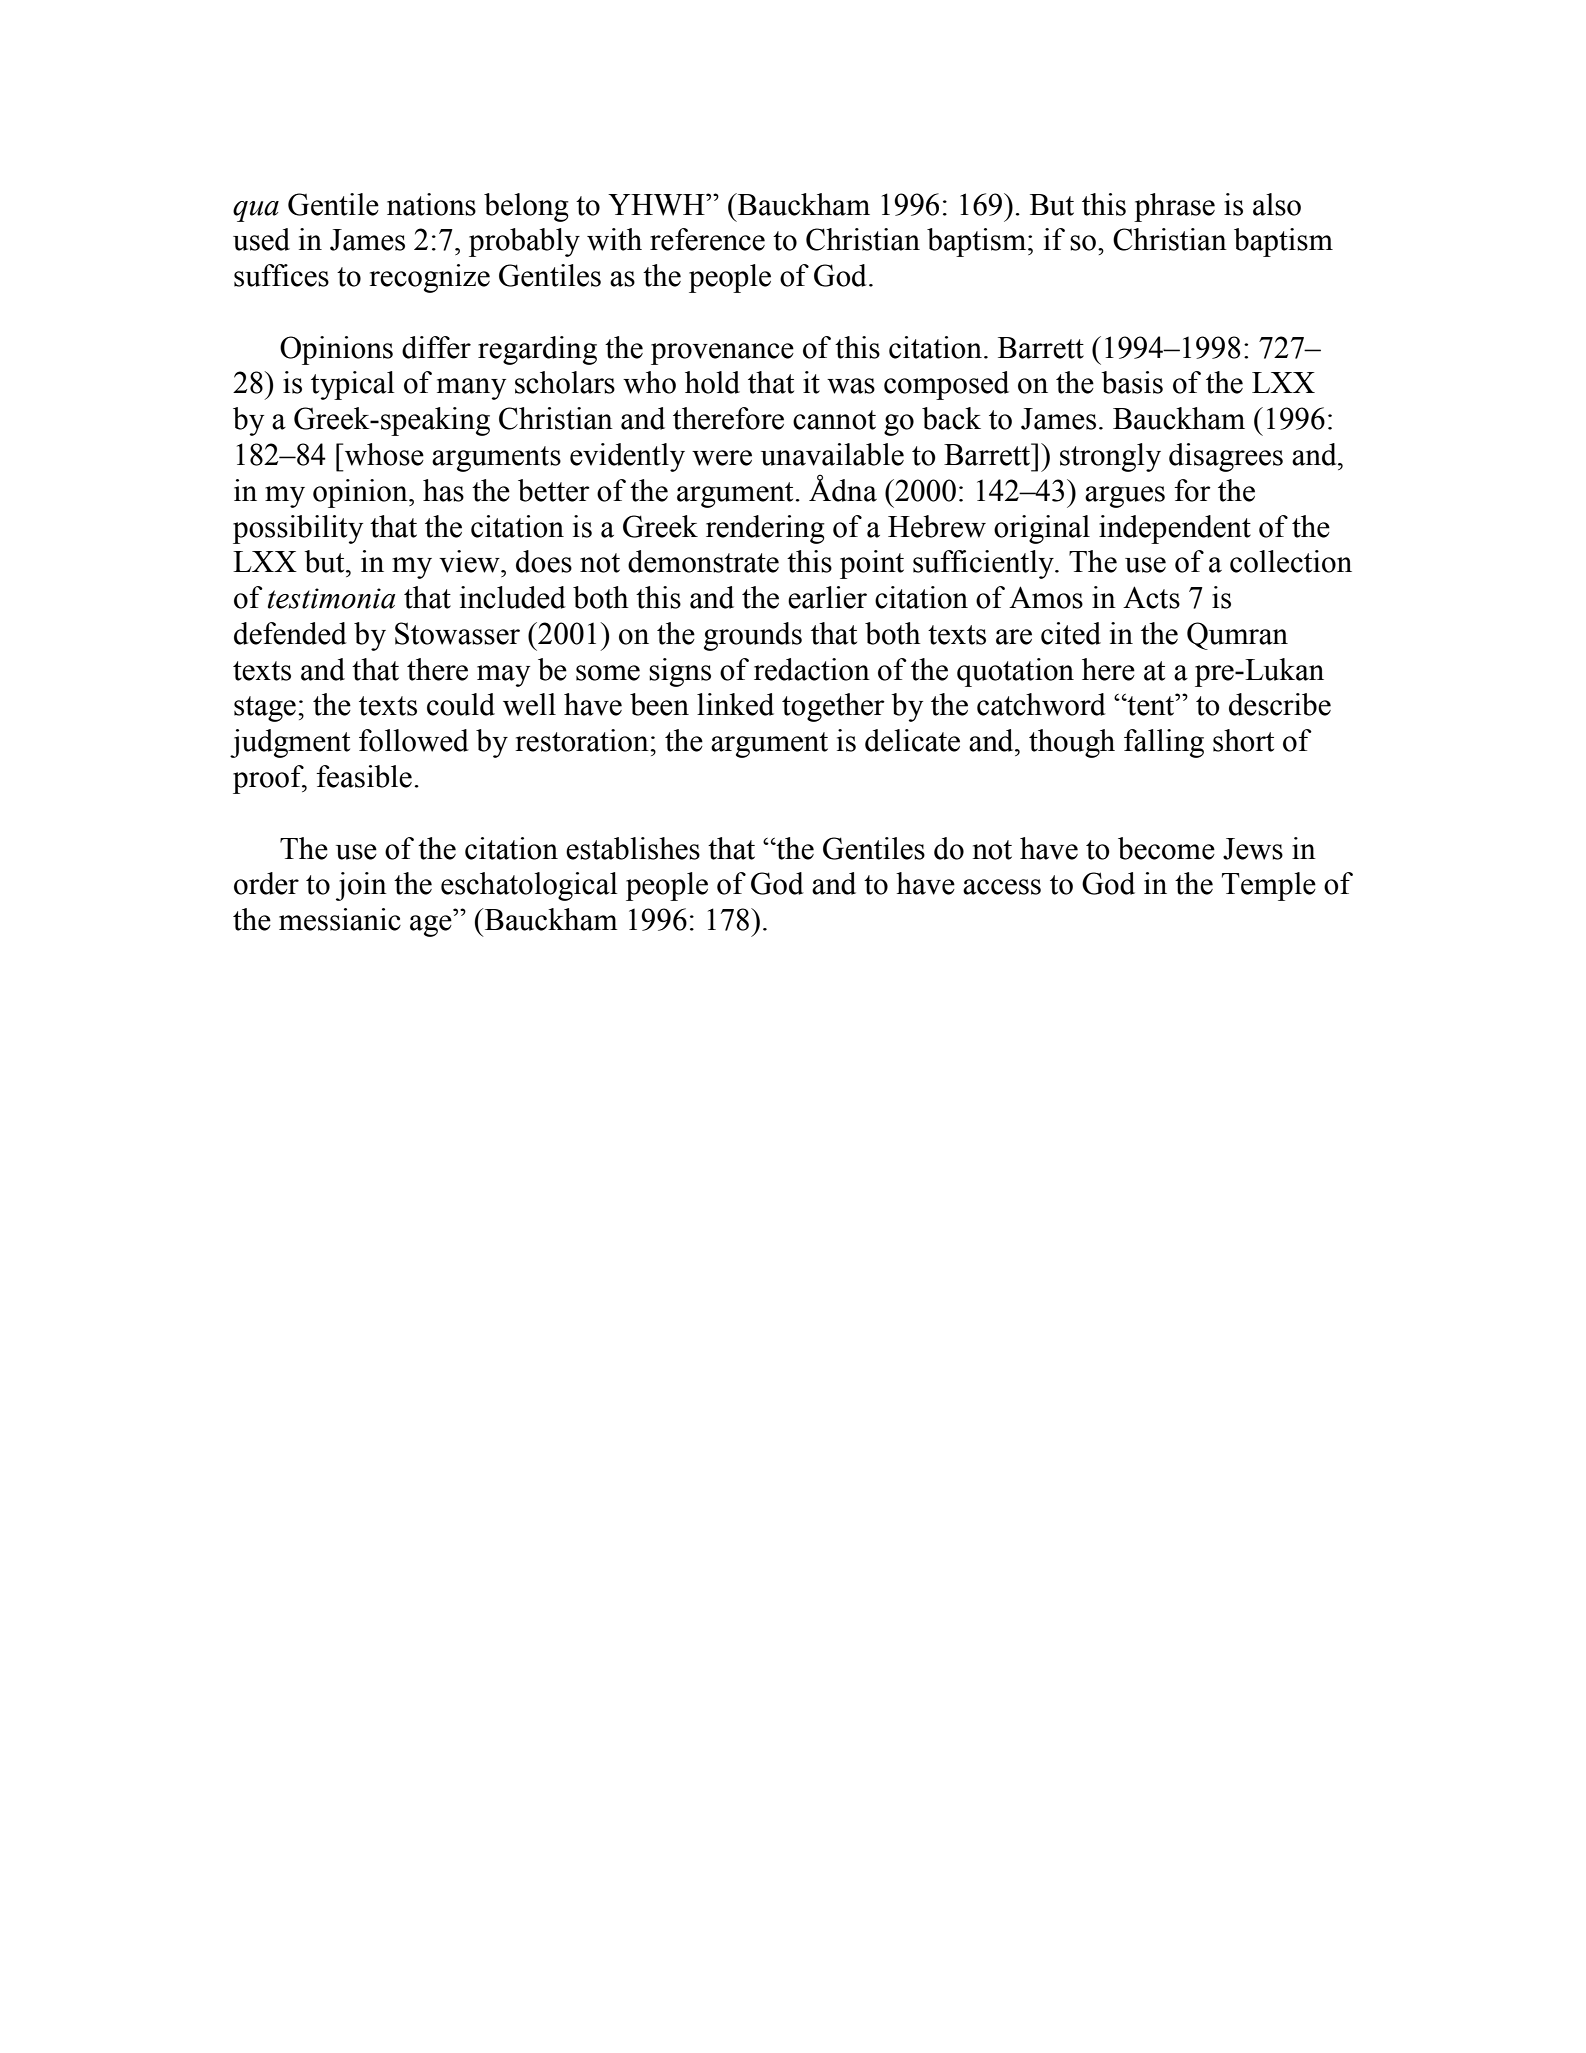 This image has width=1586, height=2053. What do you see at coordinates (470, 561) in the image?
I see `view` at bounding box center [470, 561].
